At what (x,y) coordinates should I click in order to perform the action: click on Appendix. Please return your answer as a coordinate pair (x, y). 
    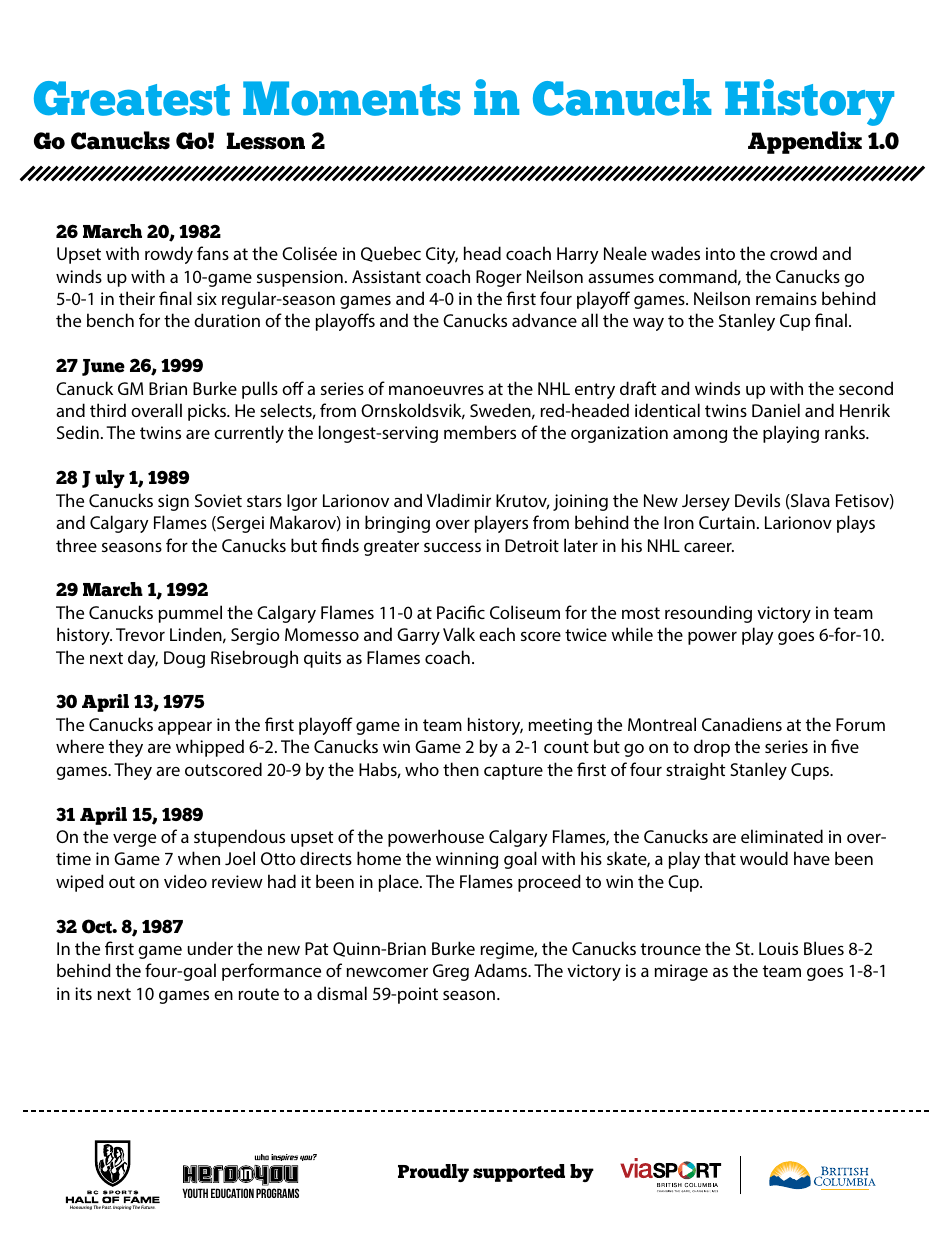
    Looking at the image, I should click on (805, 142).
